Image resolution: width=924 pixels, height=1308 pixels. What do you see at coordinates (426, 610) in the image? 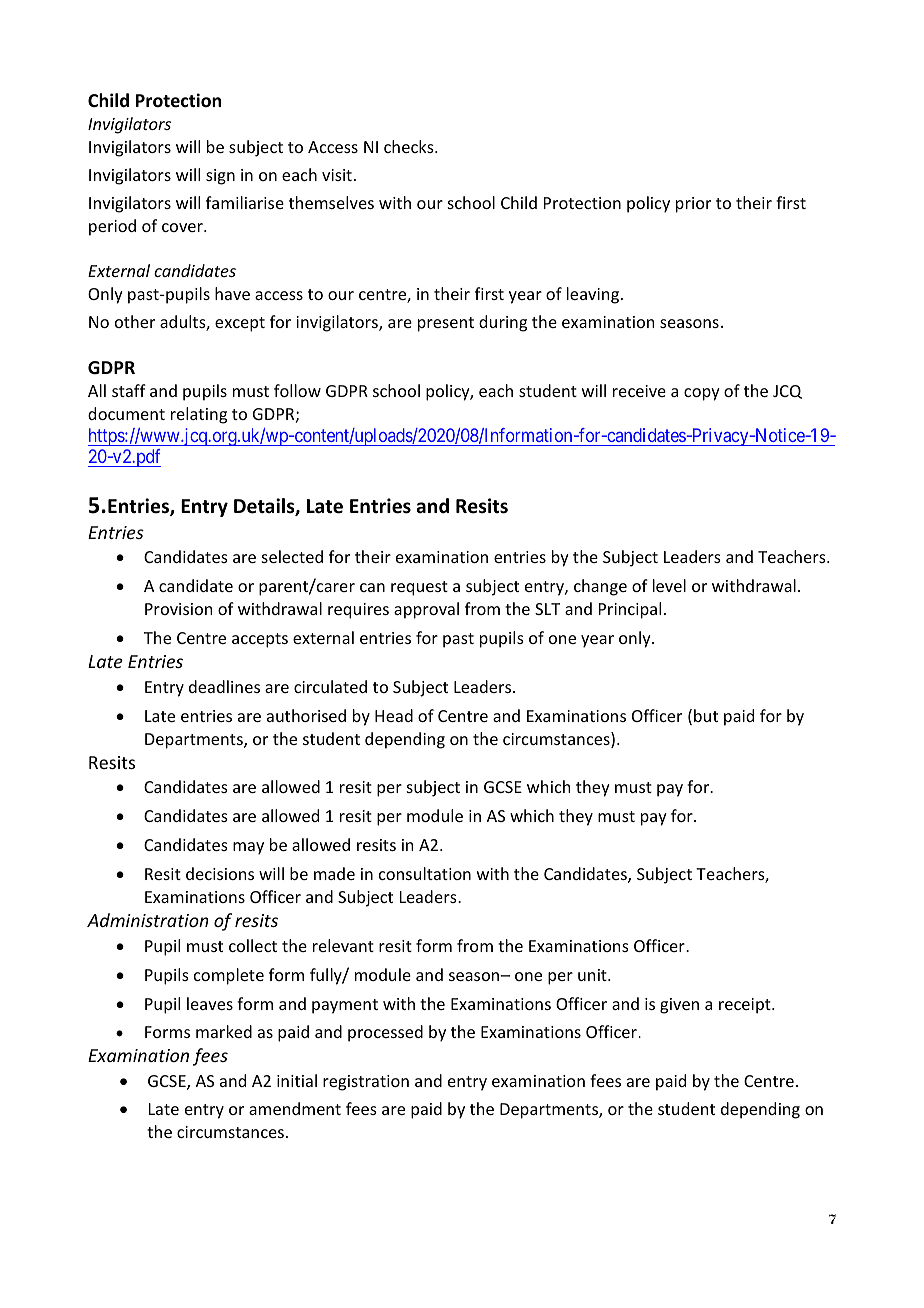
I see `approval` at bounding box center [426, 610].
